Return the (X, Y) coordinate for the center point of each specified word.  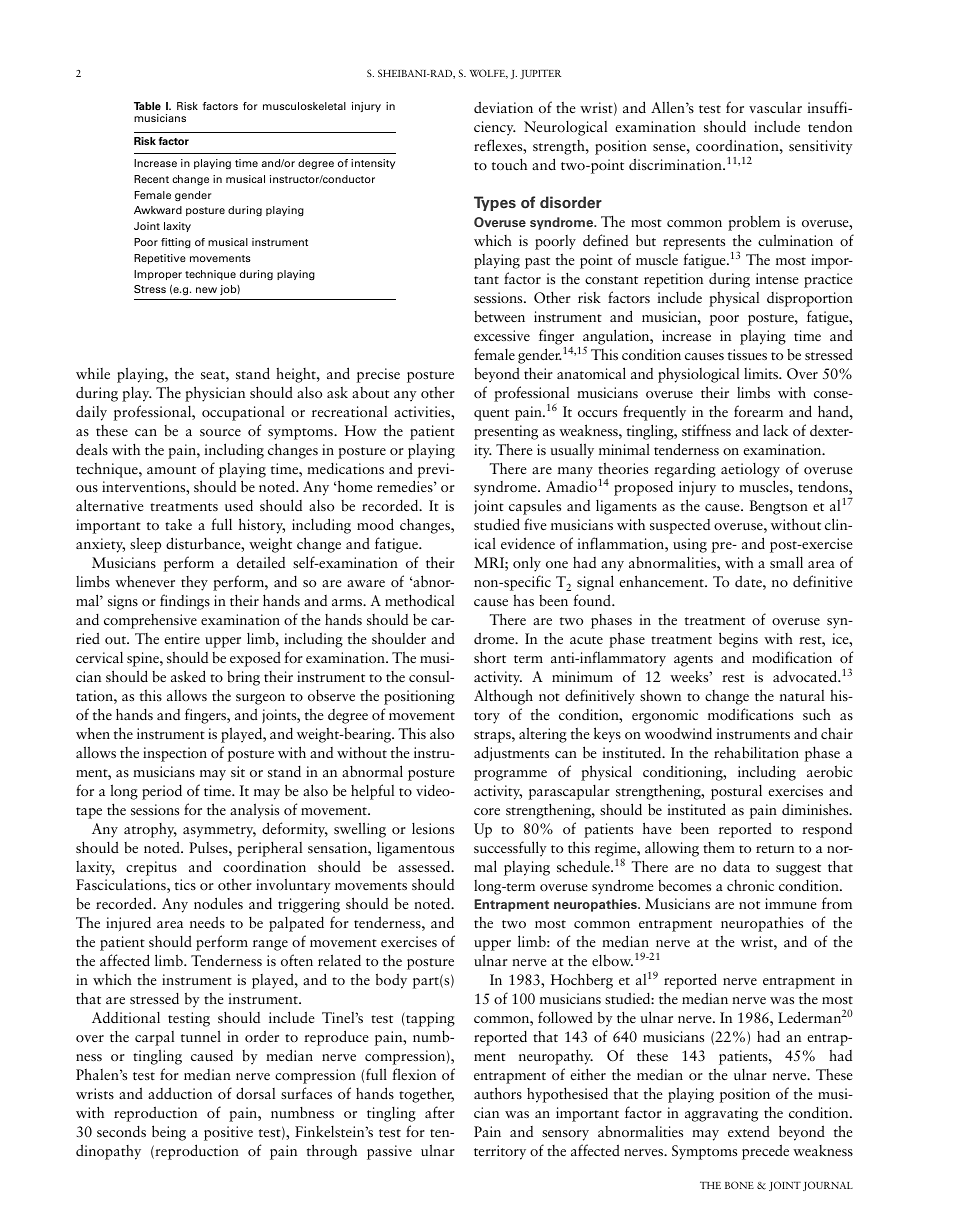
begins (738, 640)
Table (147, 106)
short (490, 657)
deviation (503, 107)
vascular (775, 107)
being (169, 1133)
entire (182, 638)
